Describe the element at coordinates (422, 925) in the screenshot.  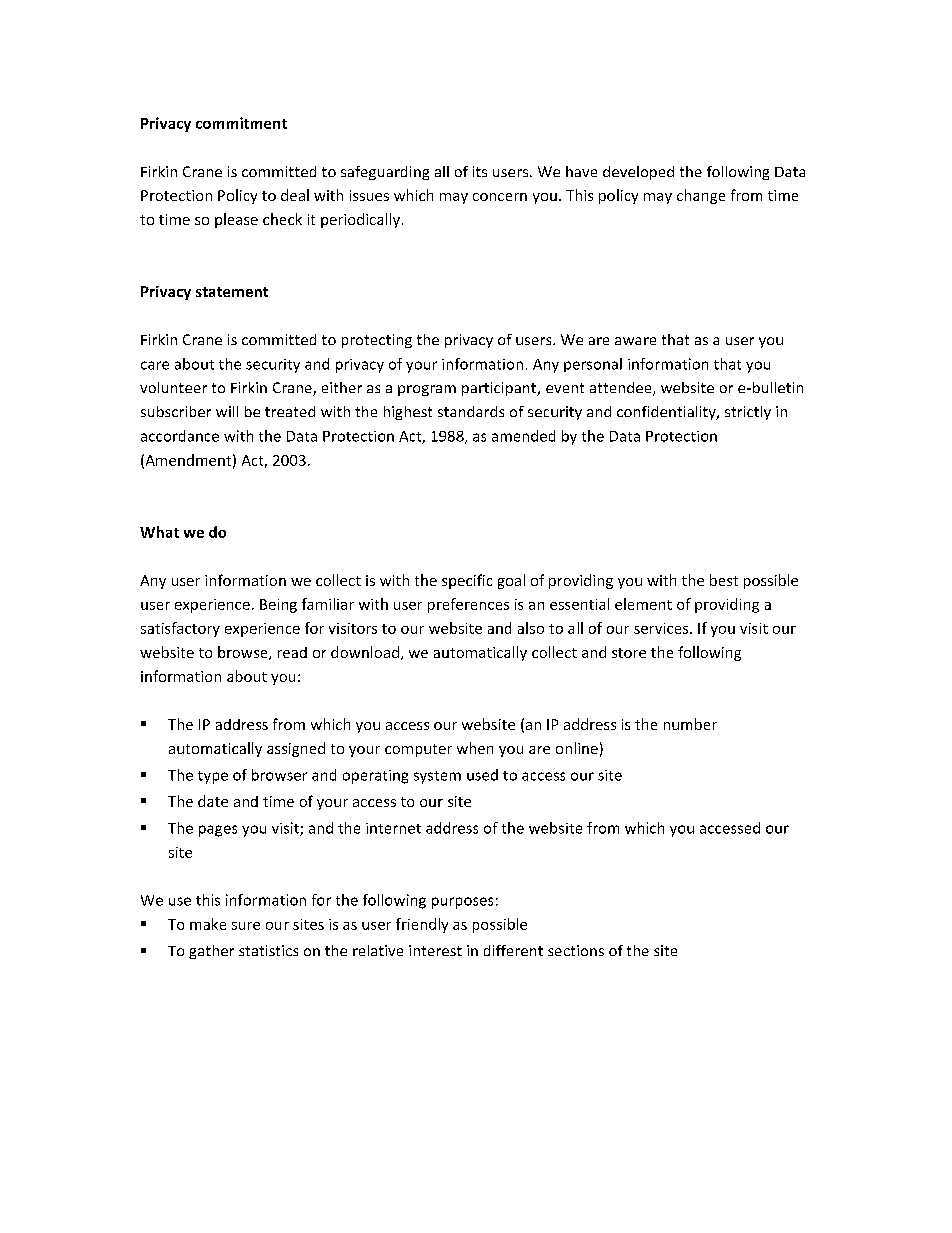
I see `friendly` at that location.
